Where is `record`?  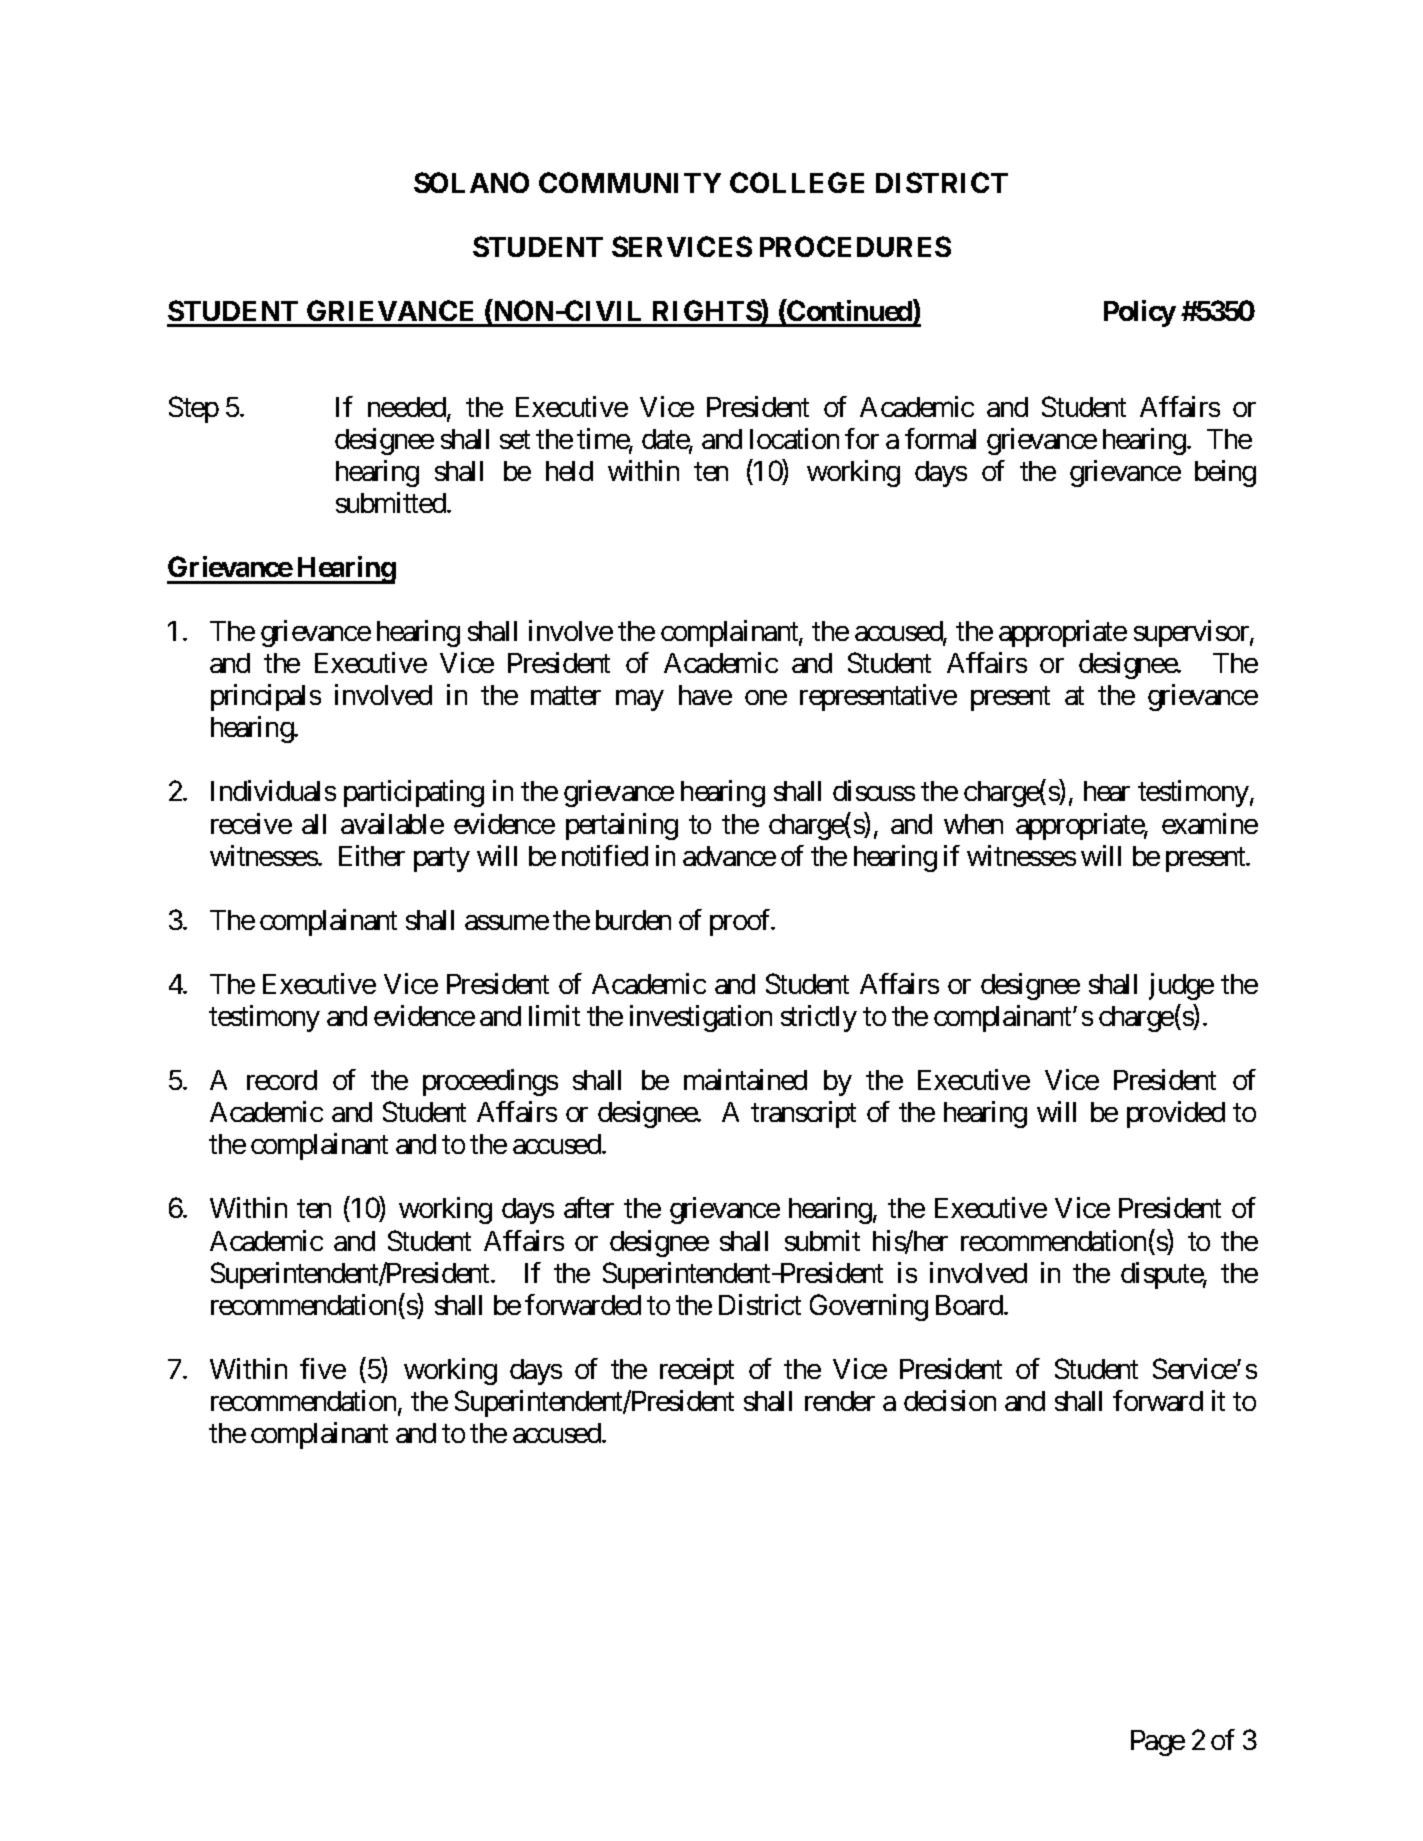 record is located at coordinates (282, 1080).
